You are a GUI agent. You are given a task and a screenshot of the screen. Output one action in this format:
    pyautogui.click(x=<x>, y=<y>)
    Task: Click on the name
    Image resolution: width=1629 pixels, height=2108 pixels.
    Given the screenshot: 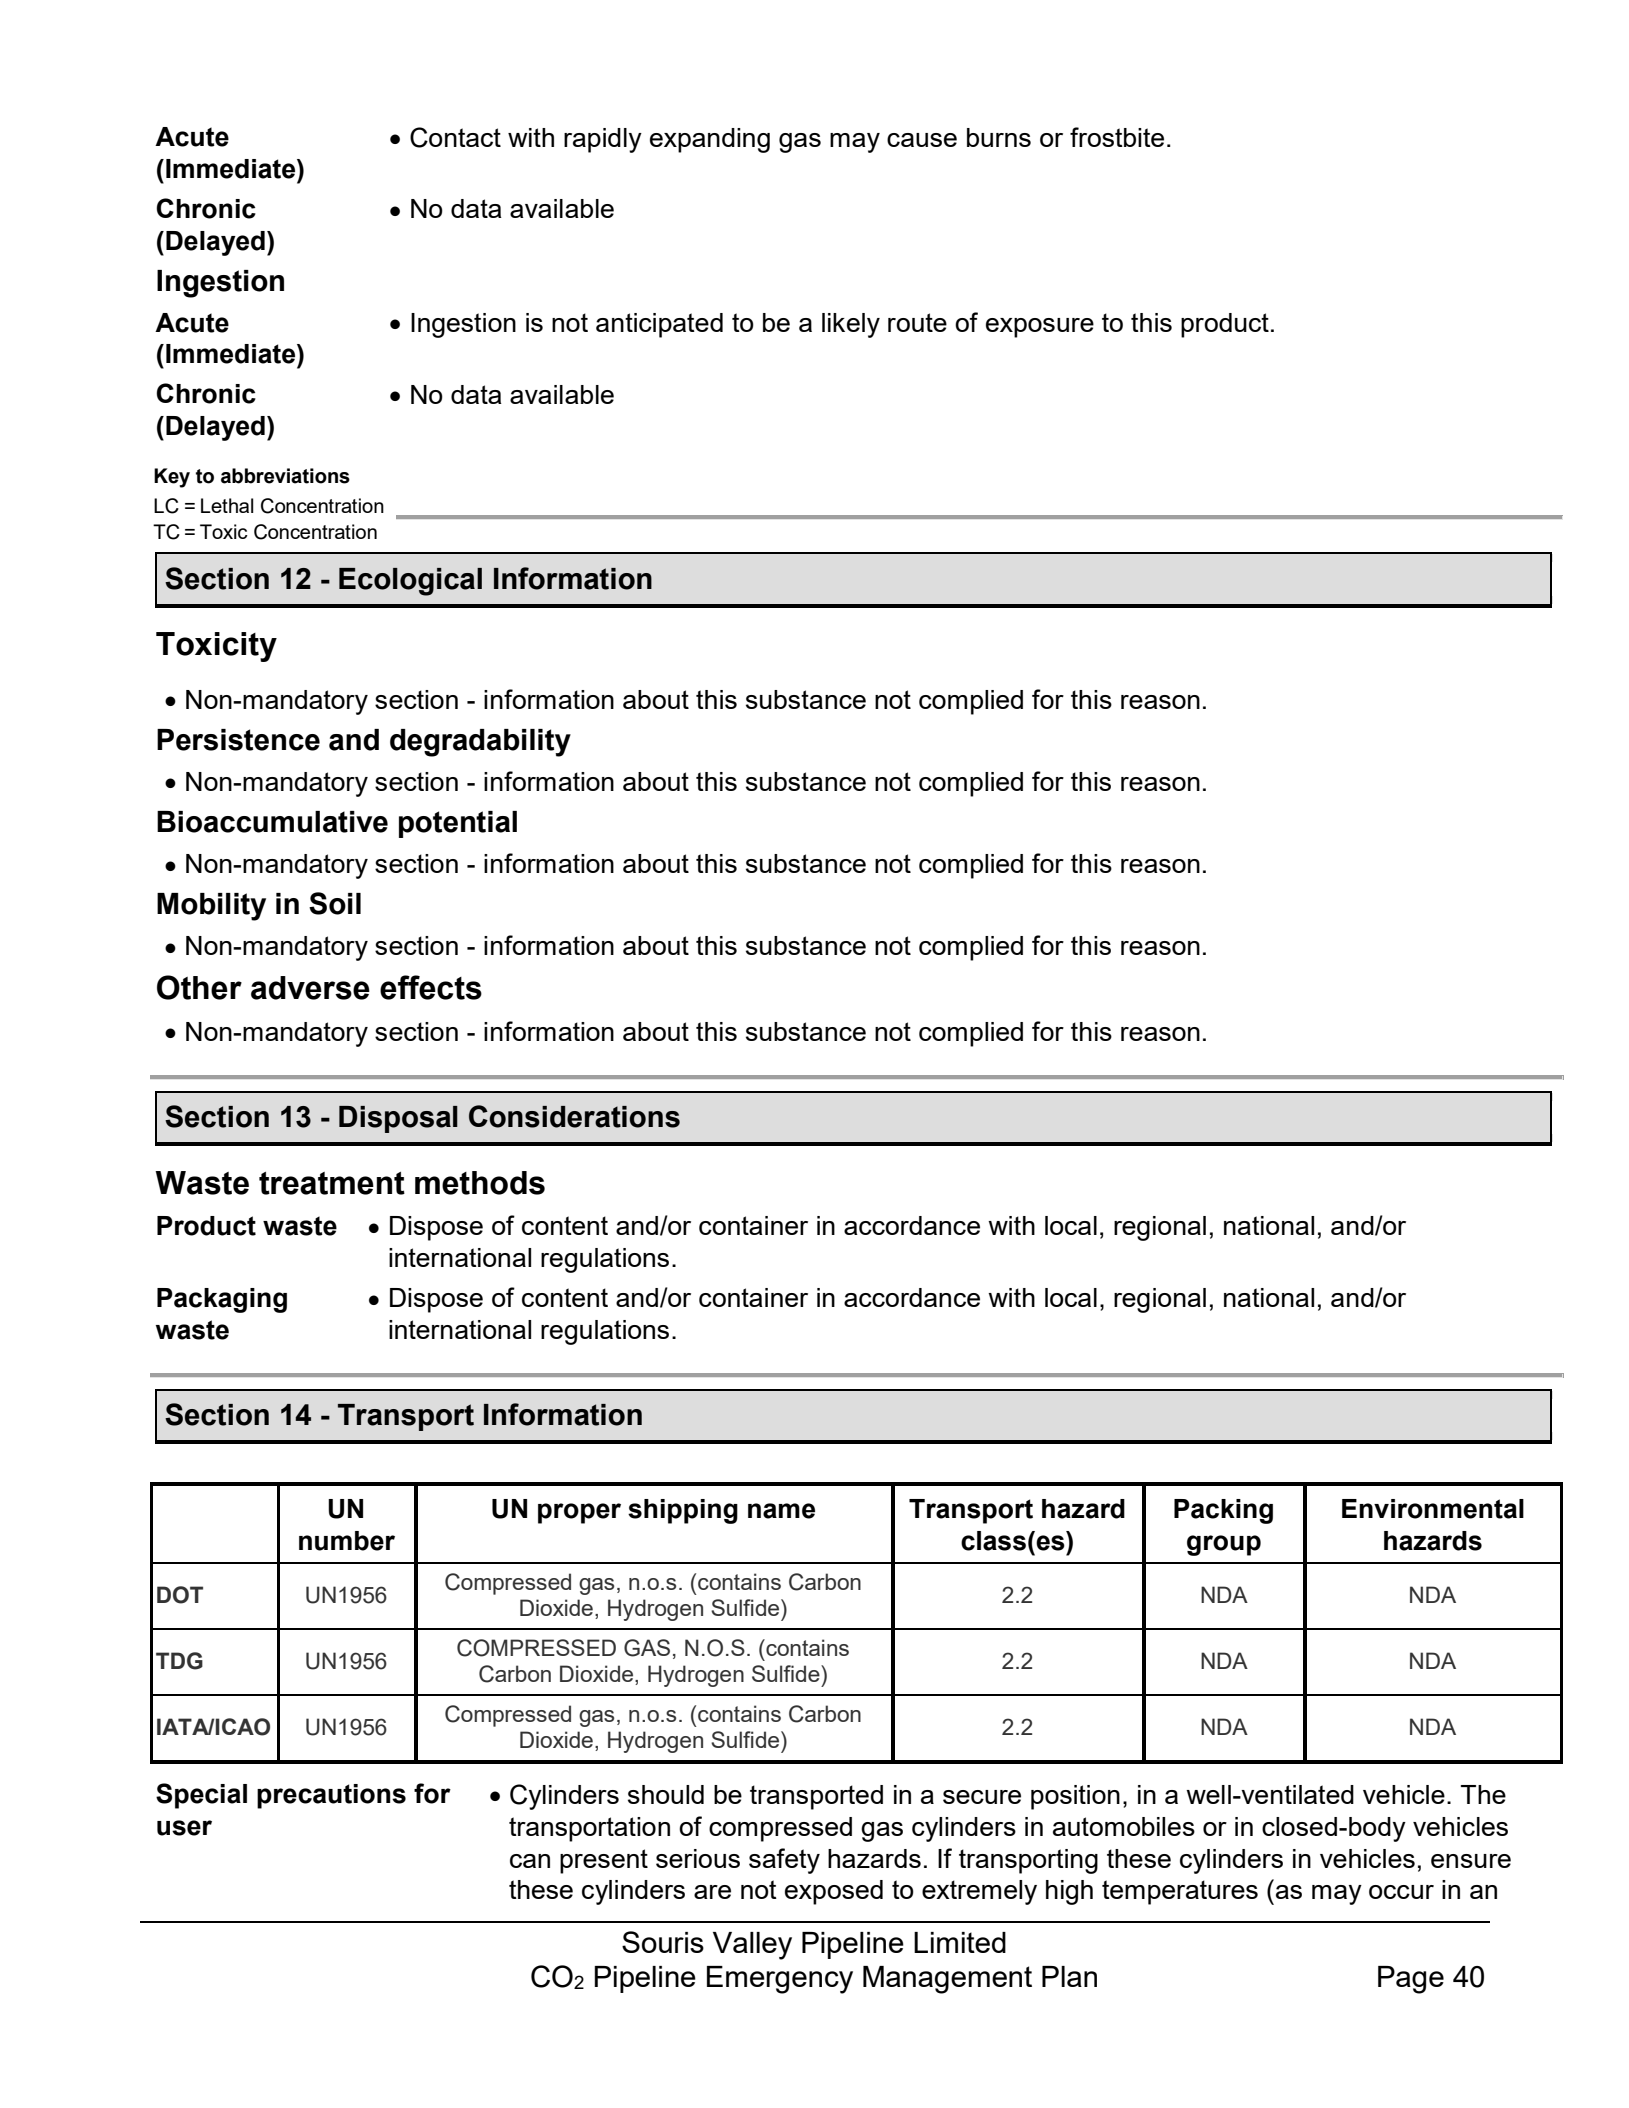 What is the action you would take?
    pyautogui.click(x=781, y=1511)
